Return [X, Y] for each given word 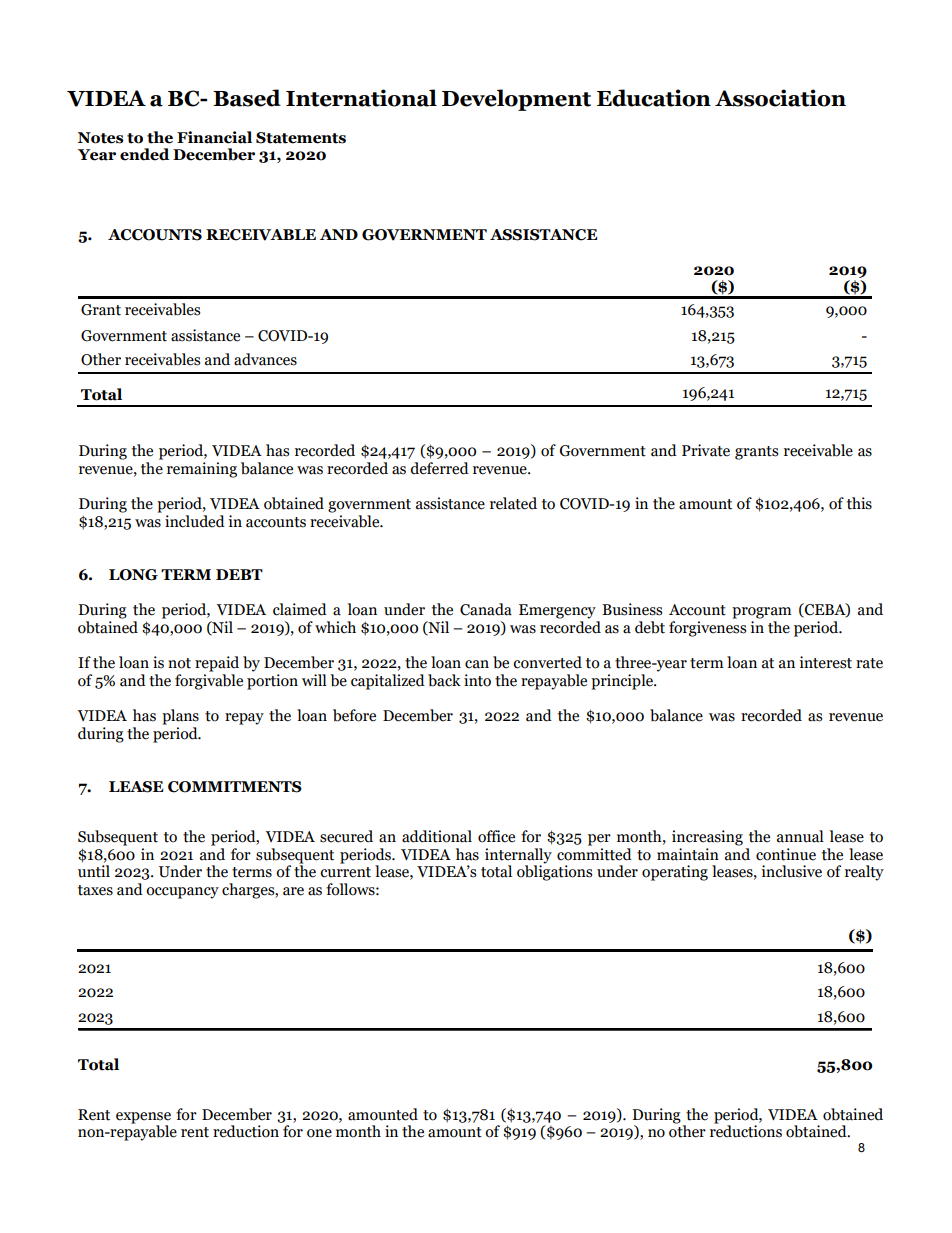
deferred [439, 468]
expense [143, 1118]
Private [706, 450]
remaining [202, 470]
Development [516, 100]
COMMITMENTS [235, 787]
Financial [214, 137]
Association [780, 98]
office [496, 836]
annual [800, 836]
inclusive [791, 871]
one [319, 1133]
